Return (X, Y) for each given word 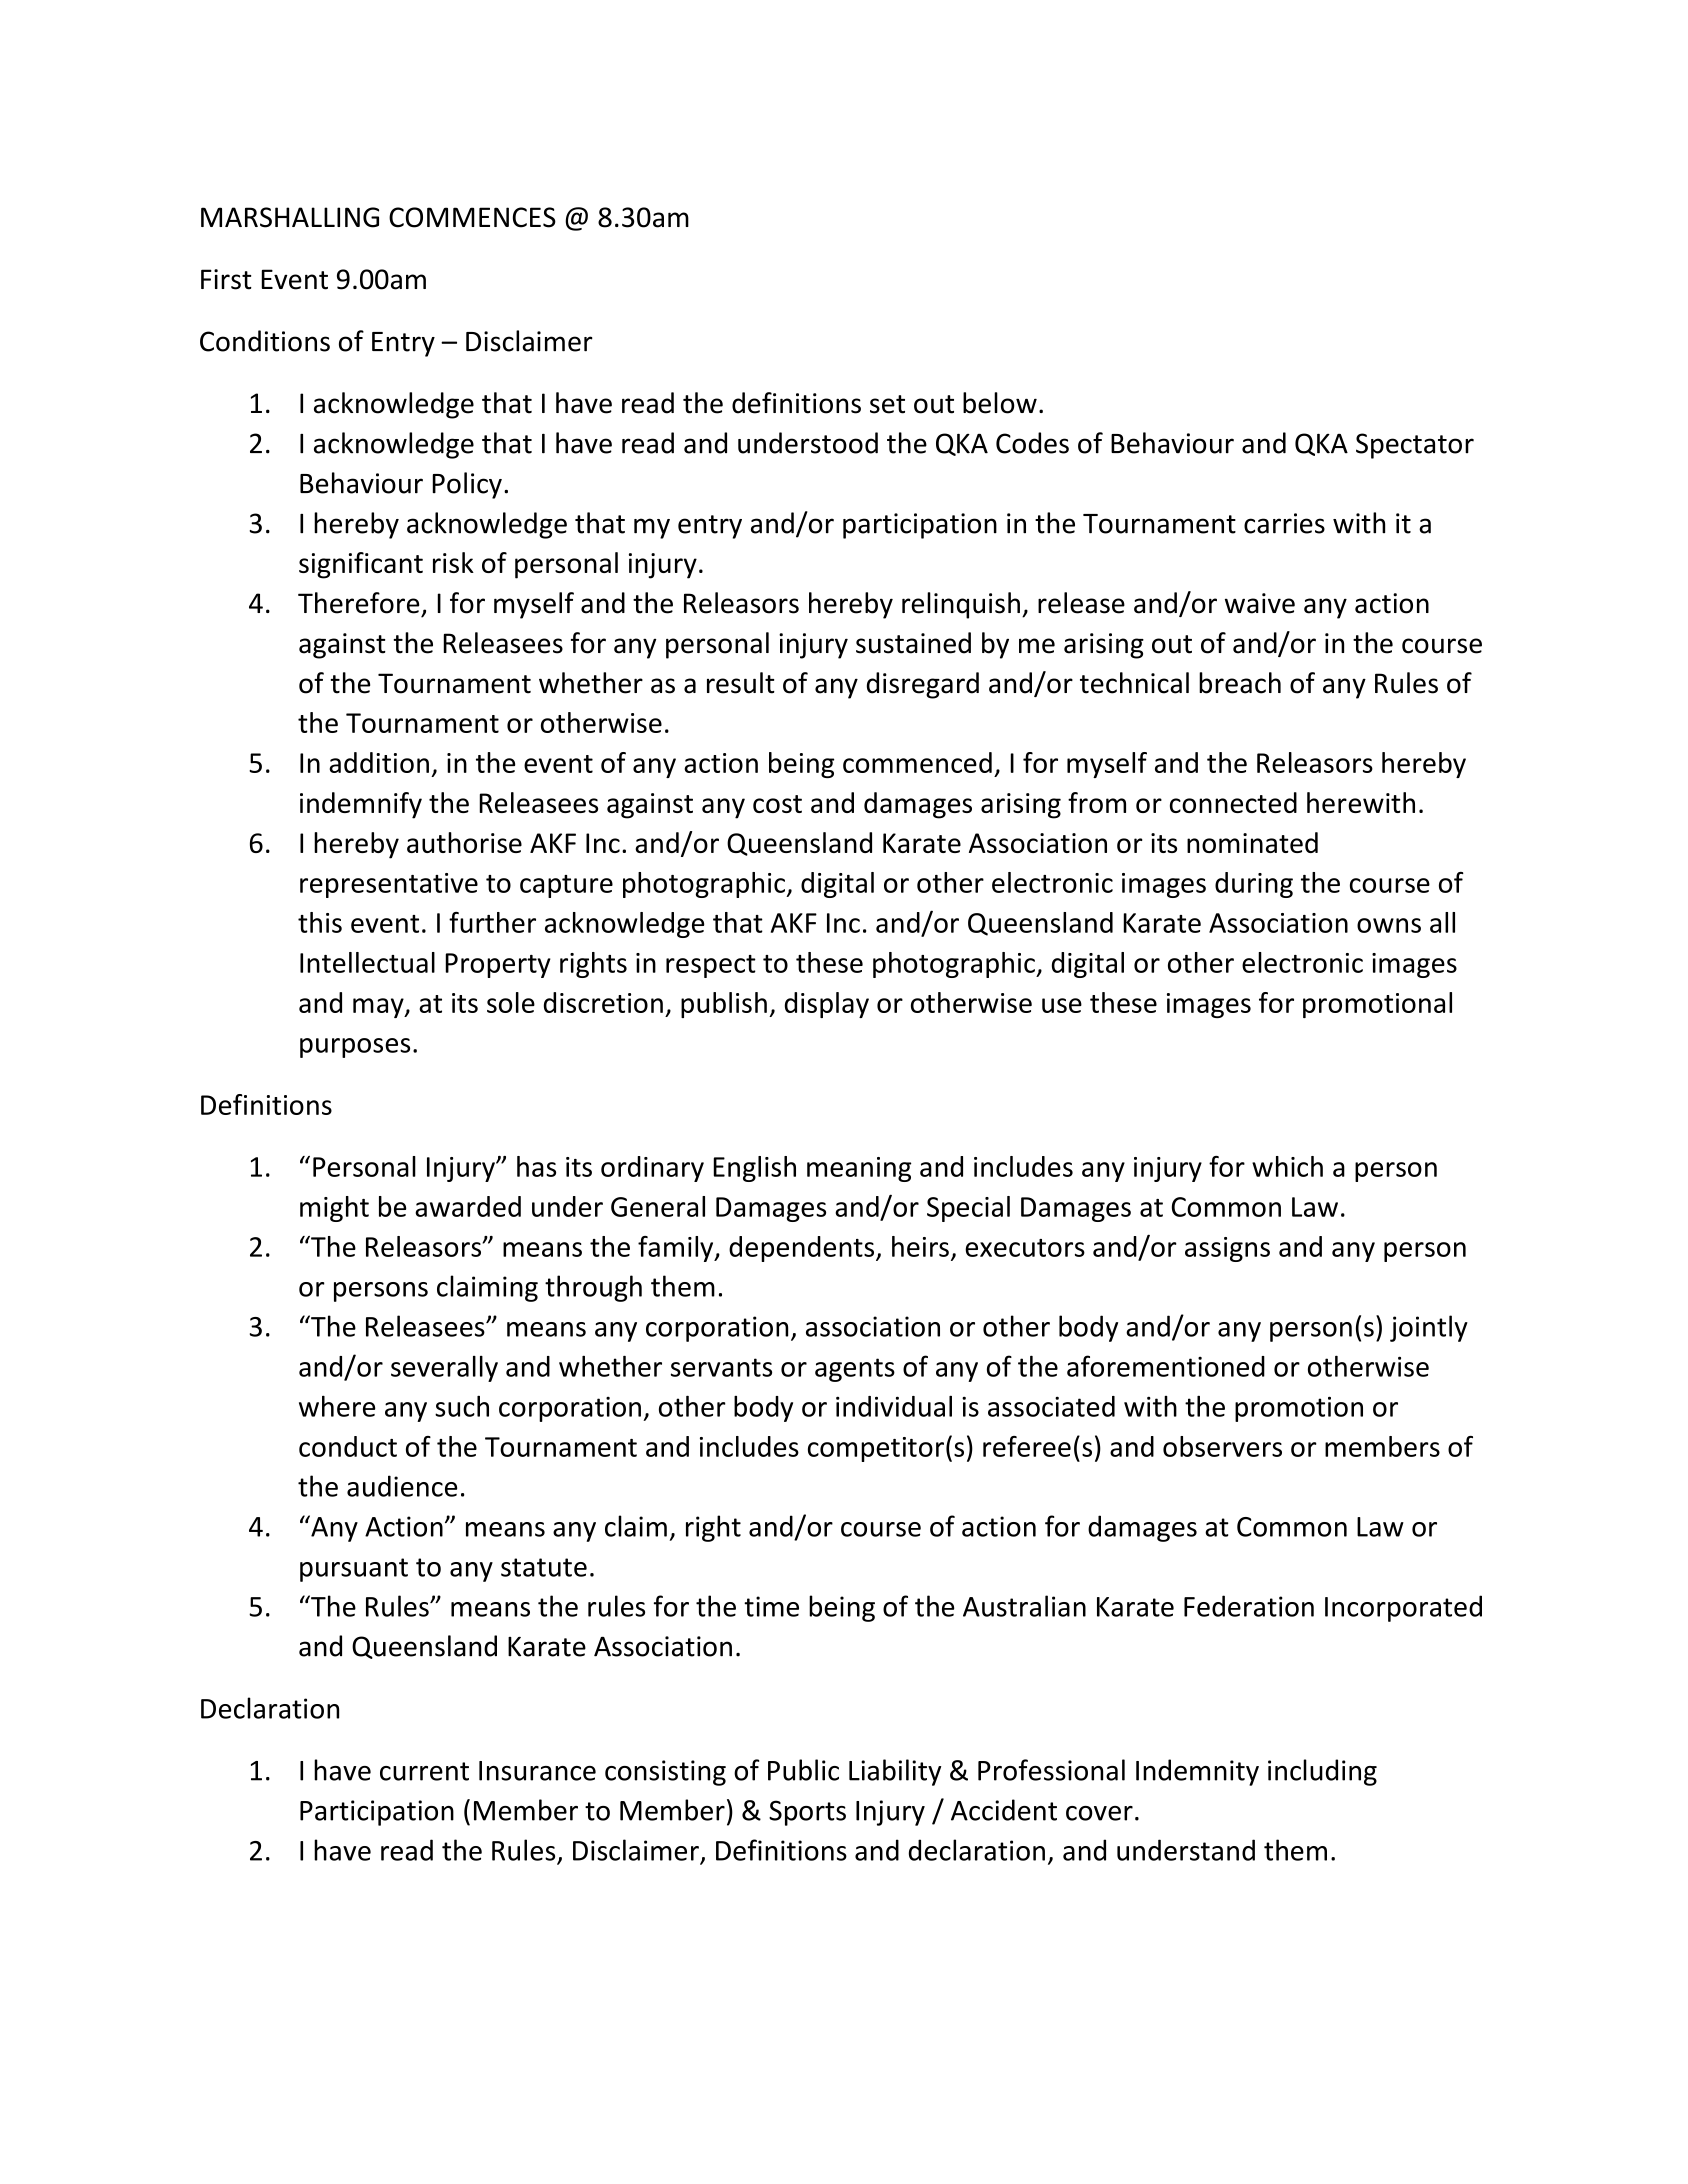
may (379, 1008)
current (424, 1771)
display (827, 1005)
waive (1260, 603)
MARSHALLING (290, 217)
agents (855, 1370)
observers (1222, 1446)
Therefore (358, 603)
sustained (913, 643)
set (887, 404)
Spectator (1415, 446)
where (337, 1406)
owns (1389, 925)
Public (803, 1770)
